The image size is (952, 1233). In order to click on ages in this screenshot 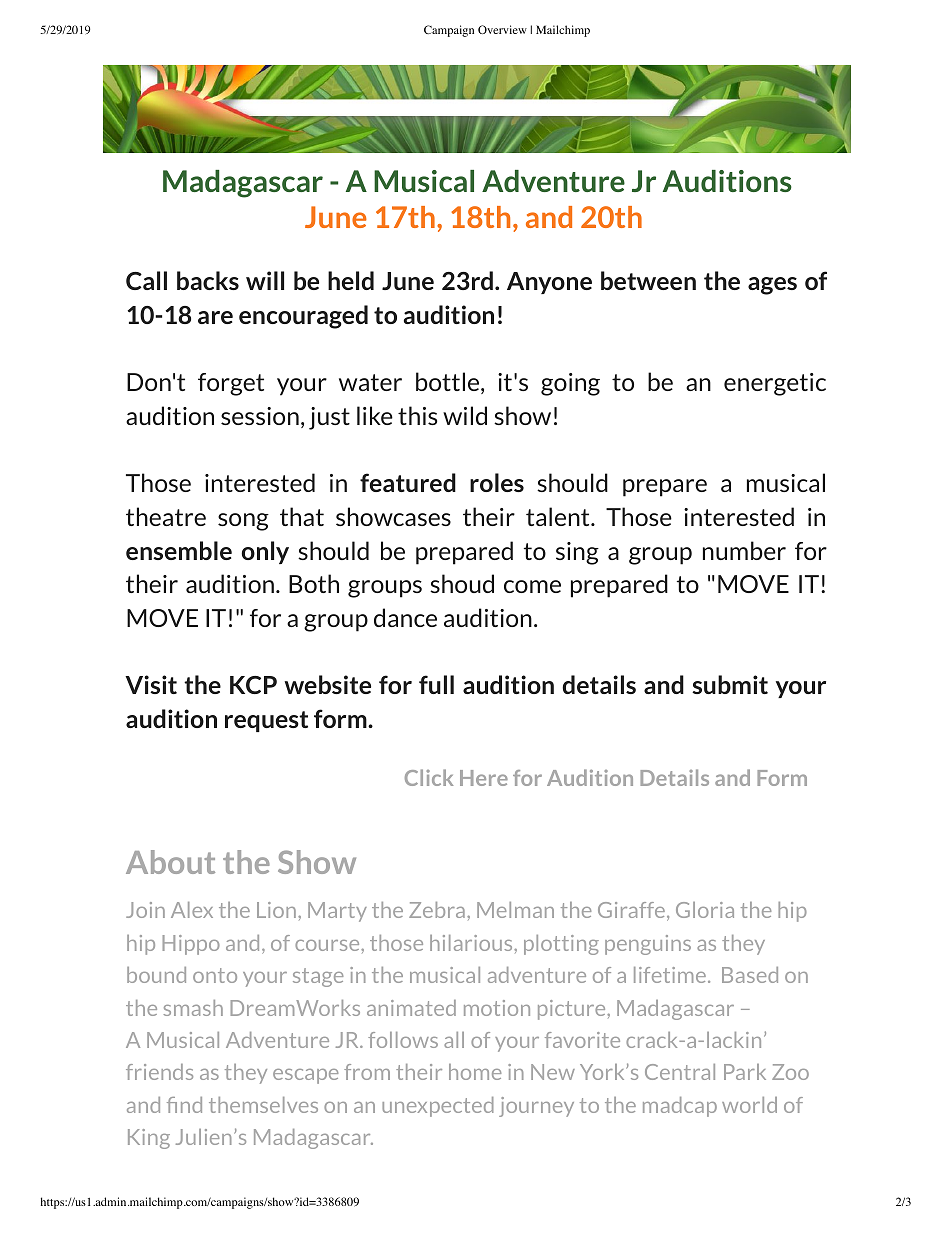, I will do `click(772, 286)`.
